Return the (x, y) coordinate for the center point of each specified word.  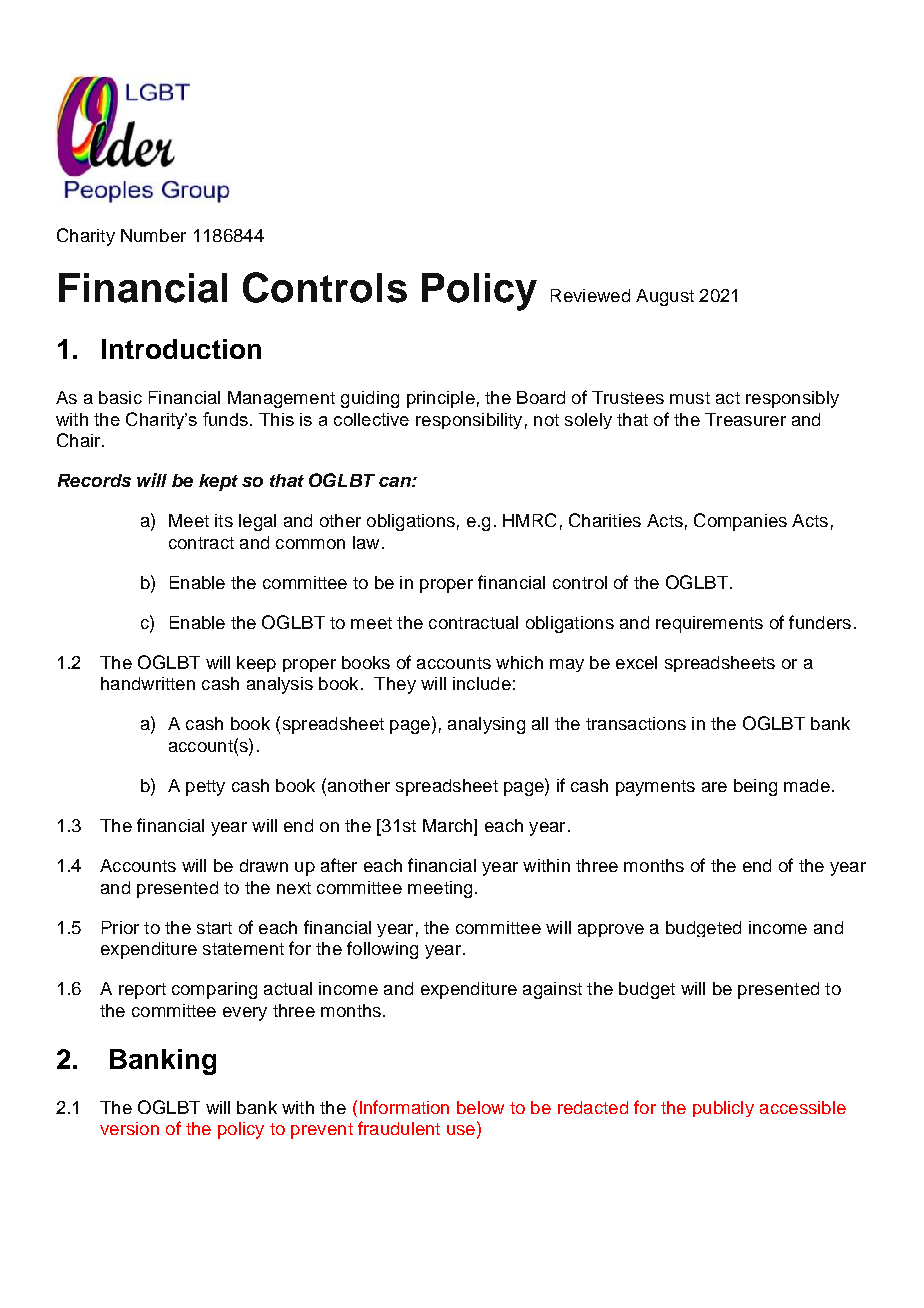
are (714, 787)
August (665, 297)
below (480, 1107)
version (129, 1128)
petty (205, 788)
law (366, 542)
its (224, 520)
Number (153, 235)
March (449, 827)
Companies (740, 522)
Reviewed (590, 295)
